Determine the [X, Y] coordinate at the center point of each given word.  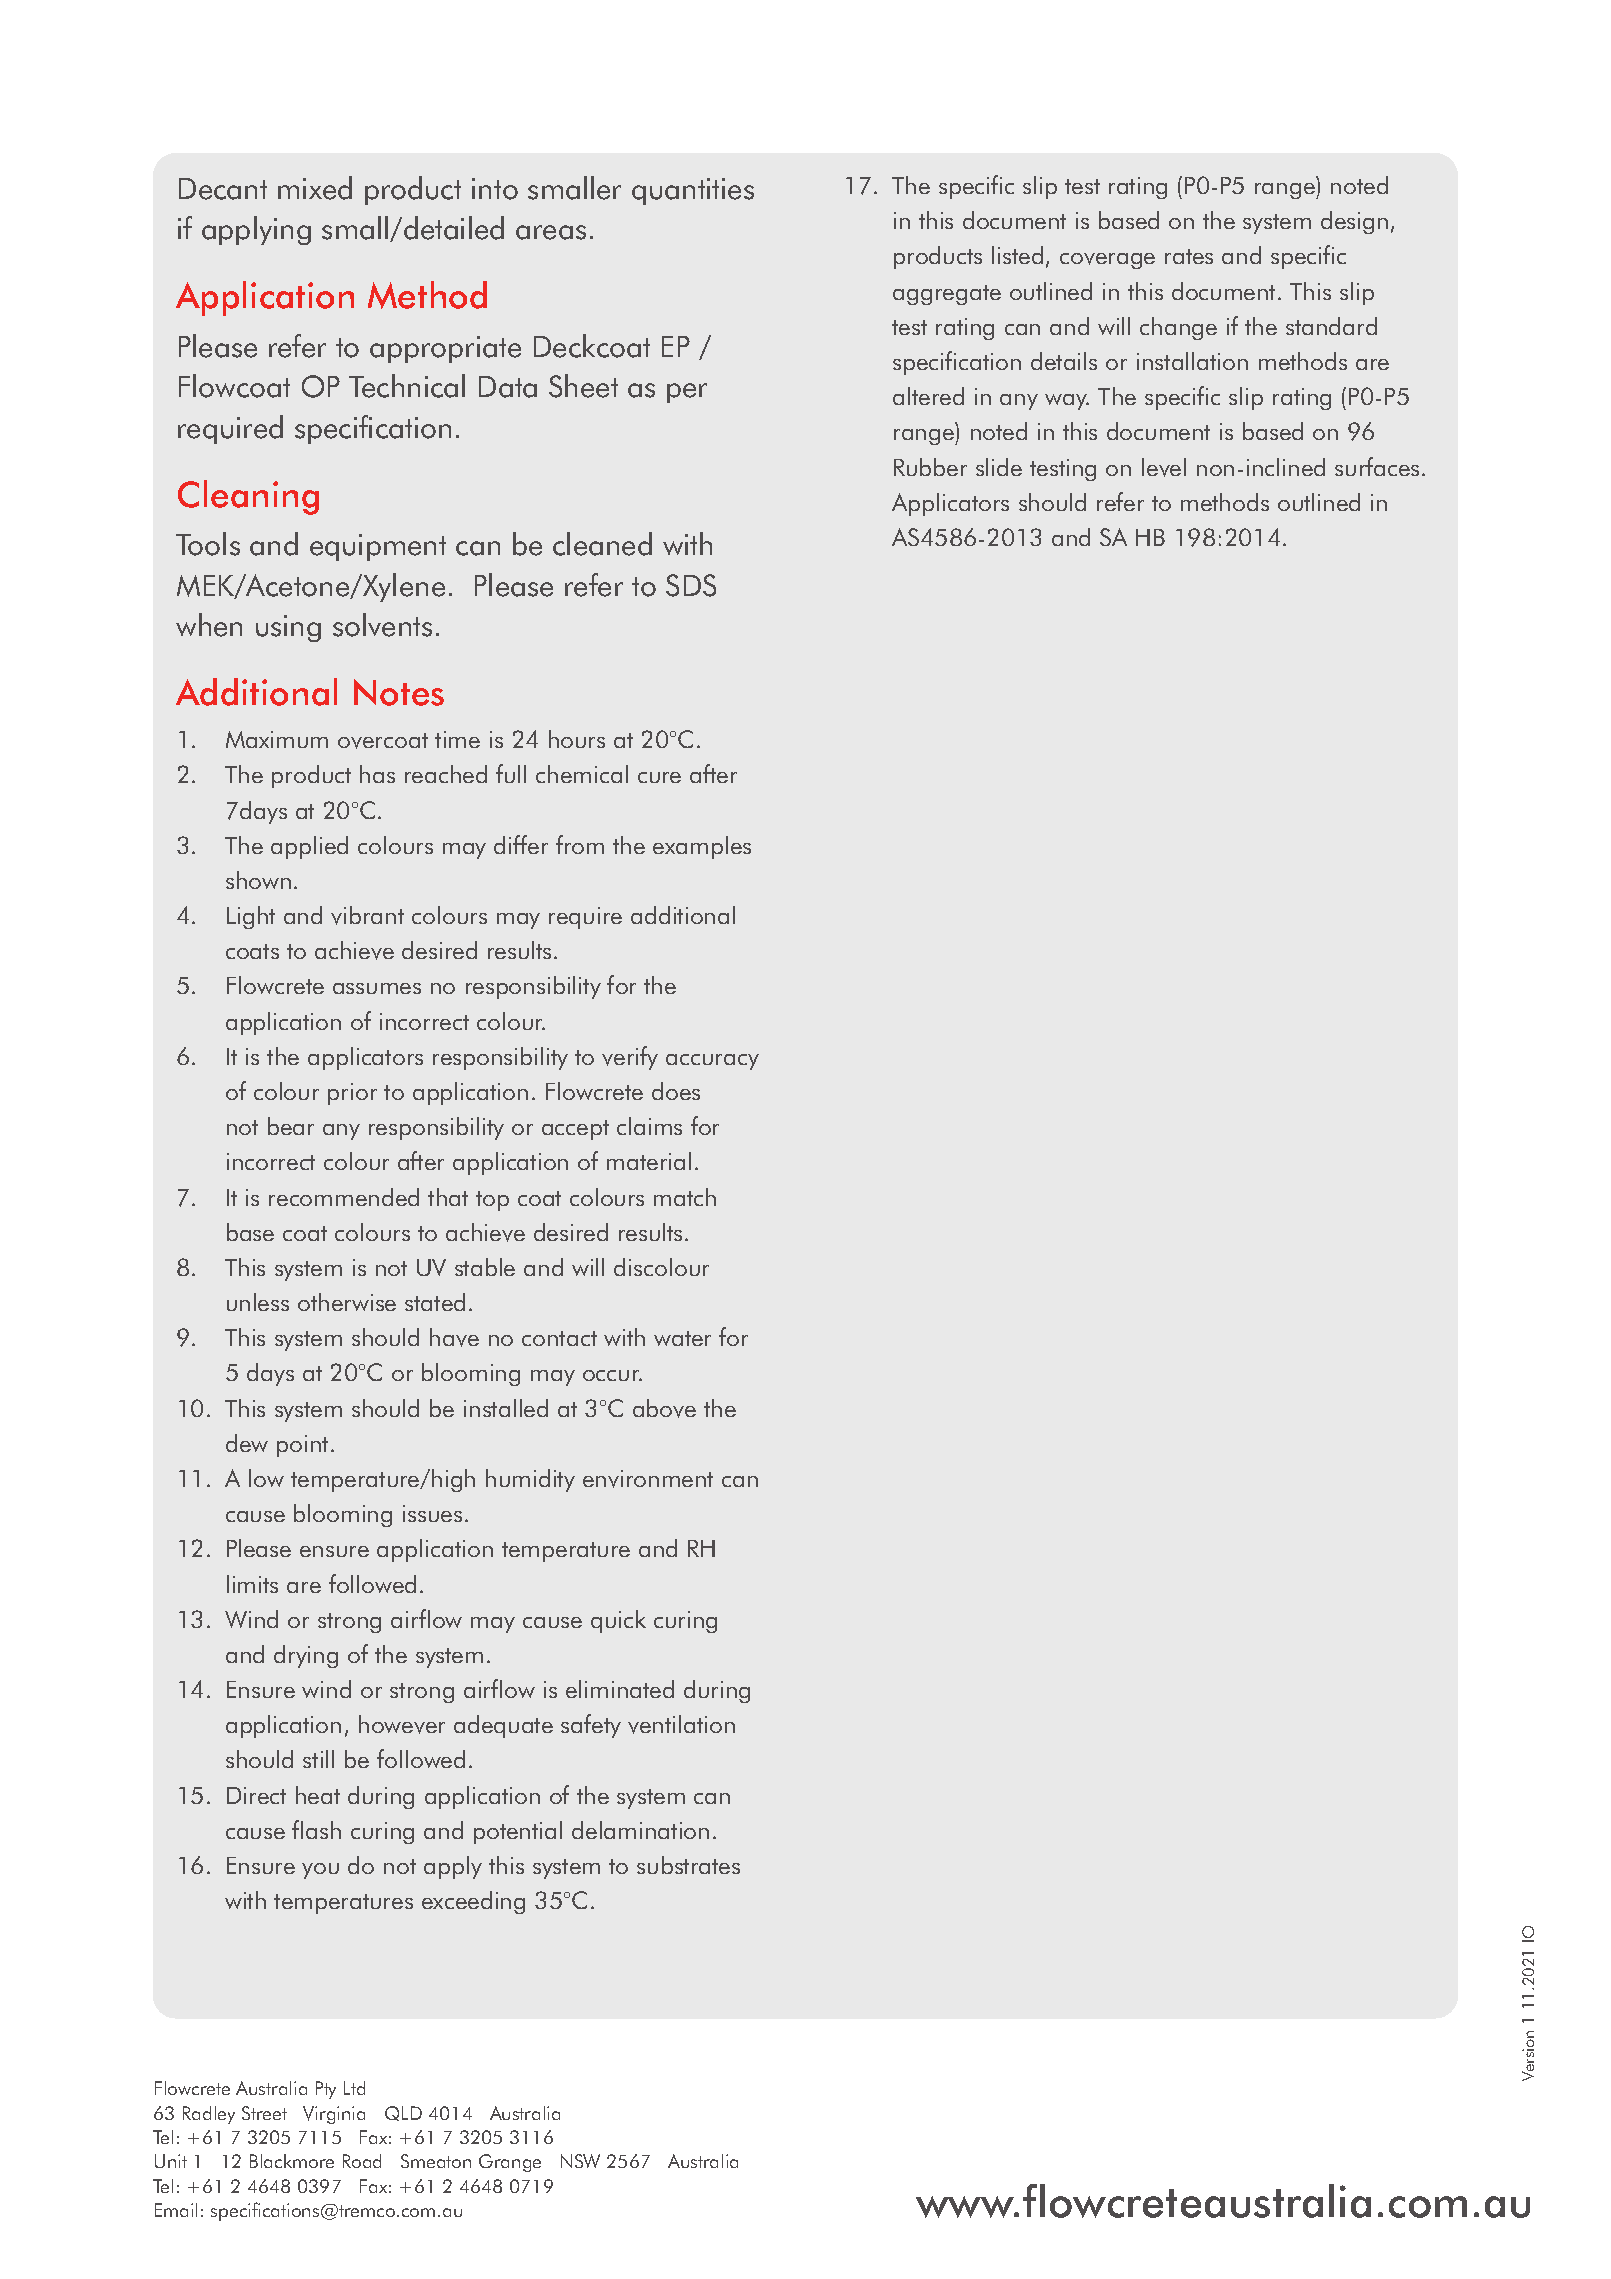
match [685, 1197]
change [1178, 328]
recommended [344, 1197]
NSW [580, 2161]
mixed [315, 188]
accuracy [712, 1062]
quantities [693, 191]
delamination [640, 1830]
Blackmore [292, 2161]
